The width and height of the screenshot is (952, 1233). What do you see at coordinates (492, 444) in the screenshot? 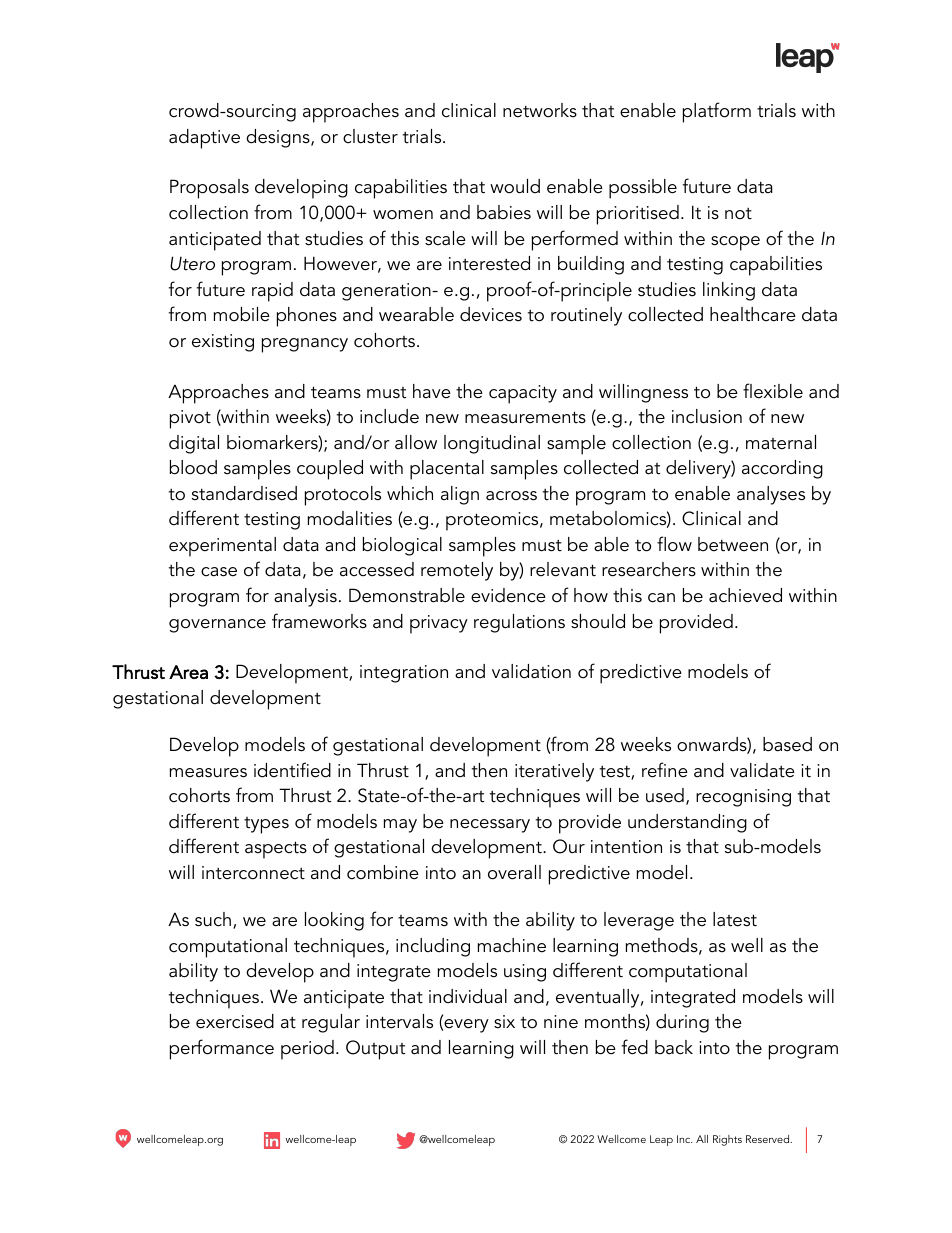
I see `longitudinal` at bounding box center [492, 444].
